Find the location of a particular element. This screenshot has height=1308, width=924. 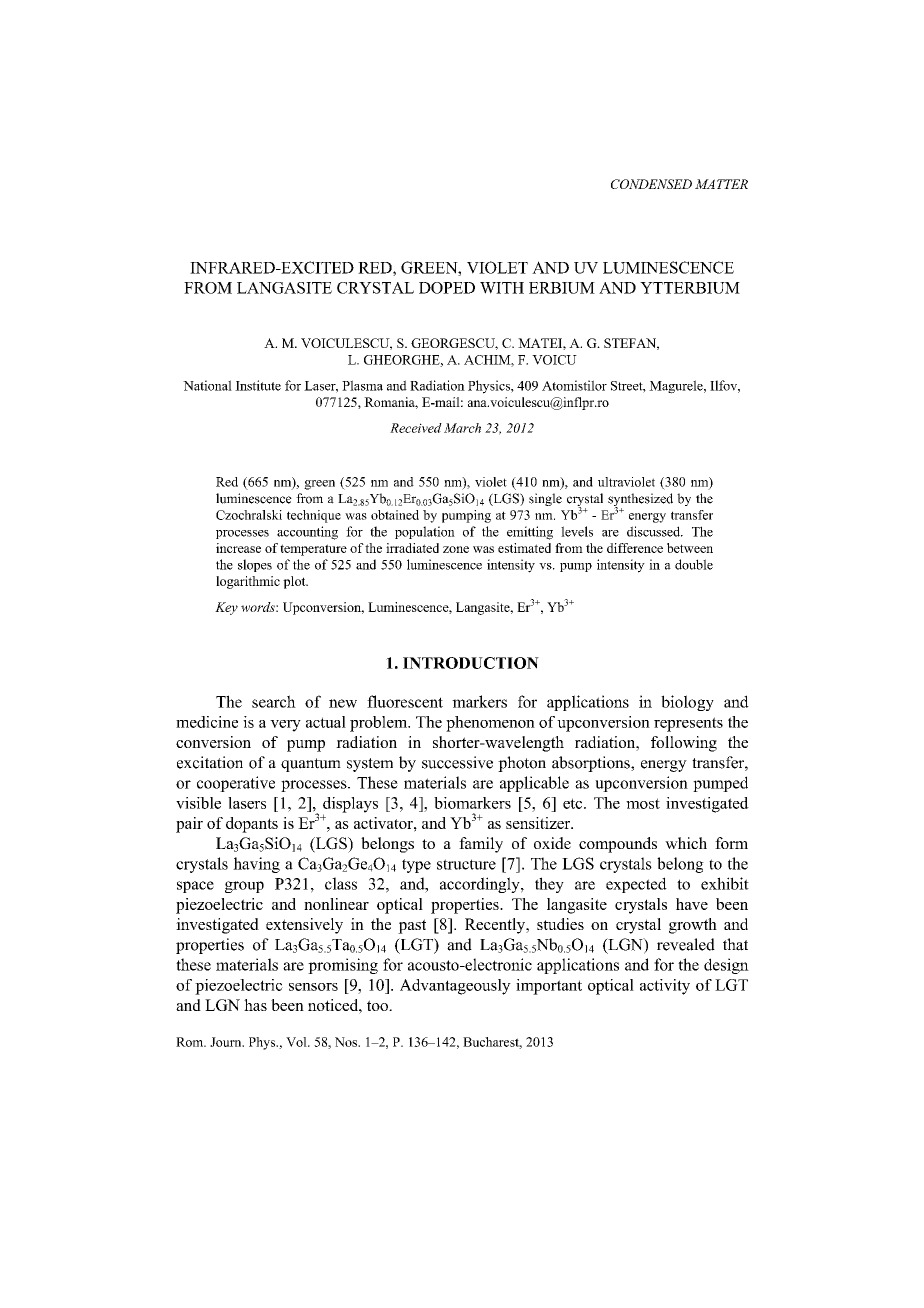

DOPED is located at coordinates (447, 288).
